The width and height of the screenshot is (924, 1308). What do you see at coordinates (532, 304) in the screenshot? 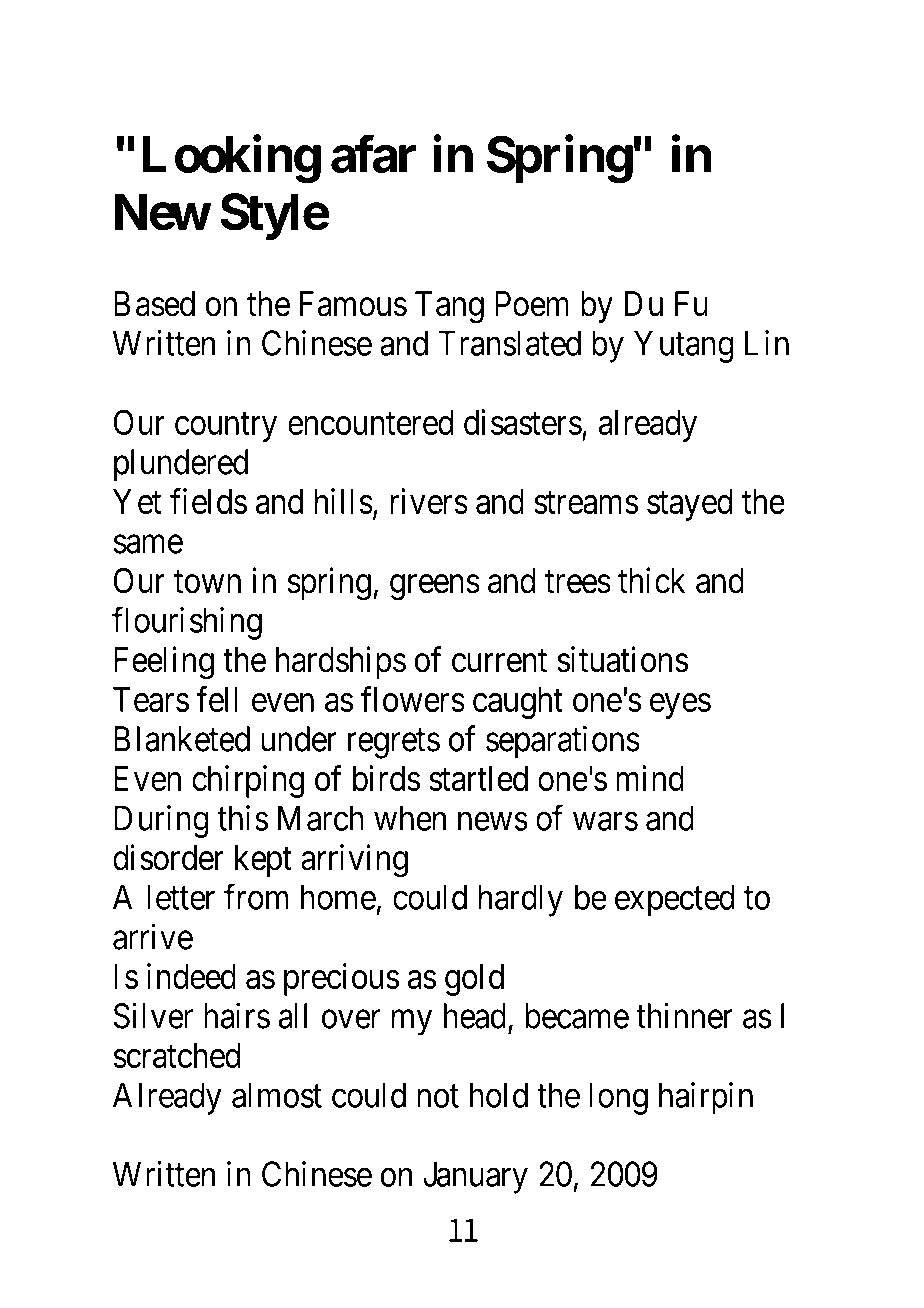
I see `Poem` at bounding box center [532, 304].
